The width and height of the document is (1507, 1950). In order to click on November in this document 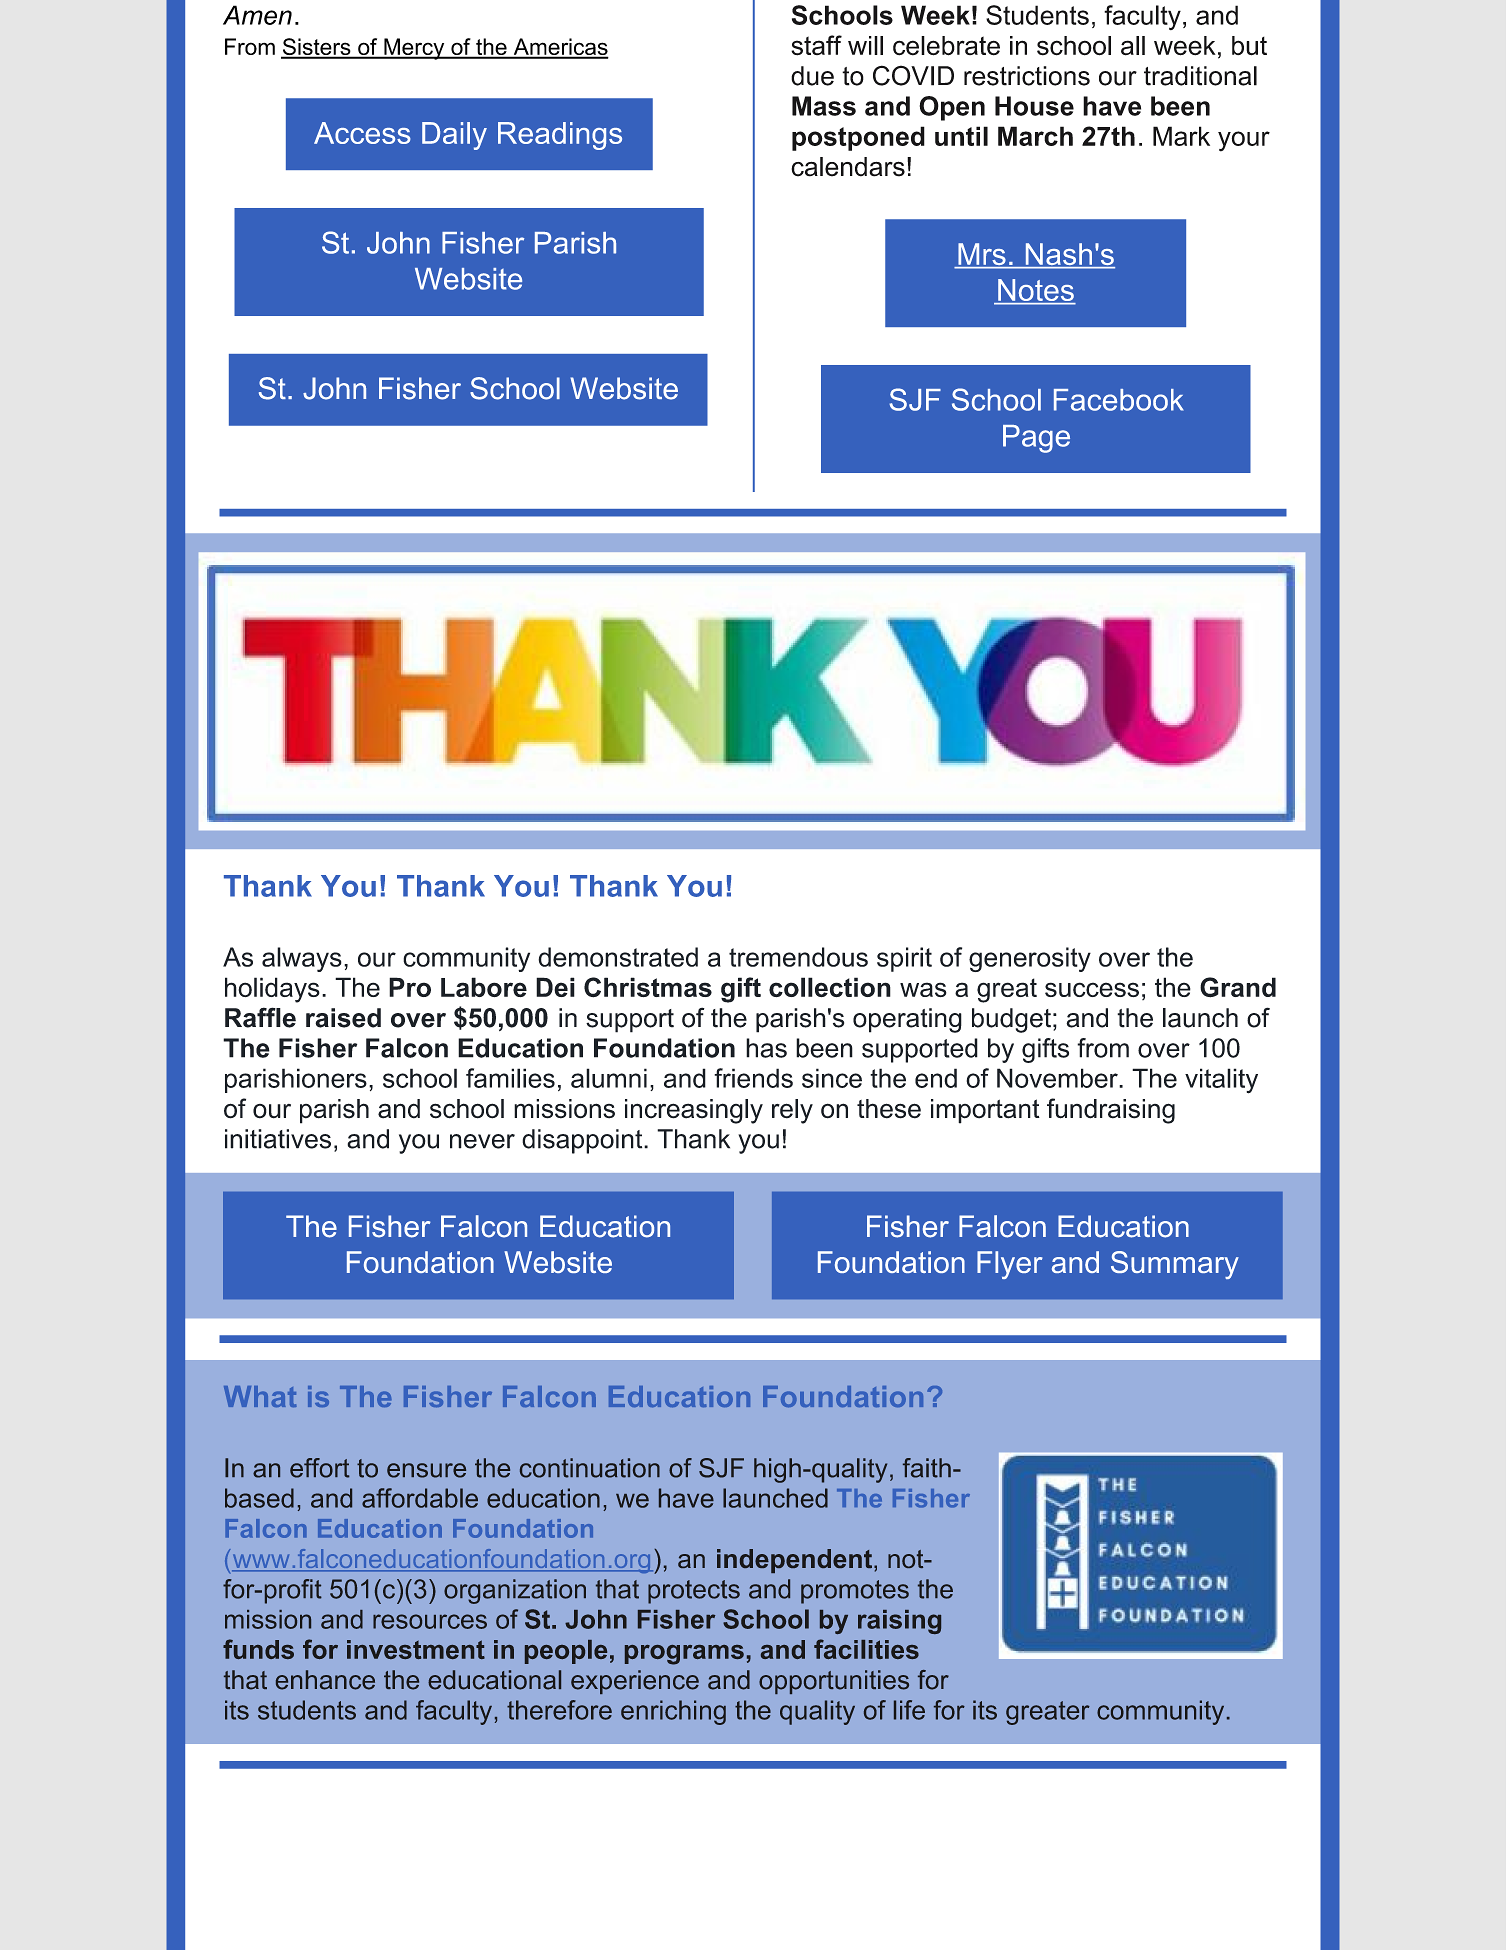, I will do `click(1058, 1078)`.
